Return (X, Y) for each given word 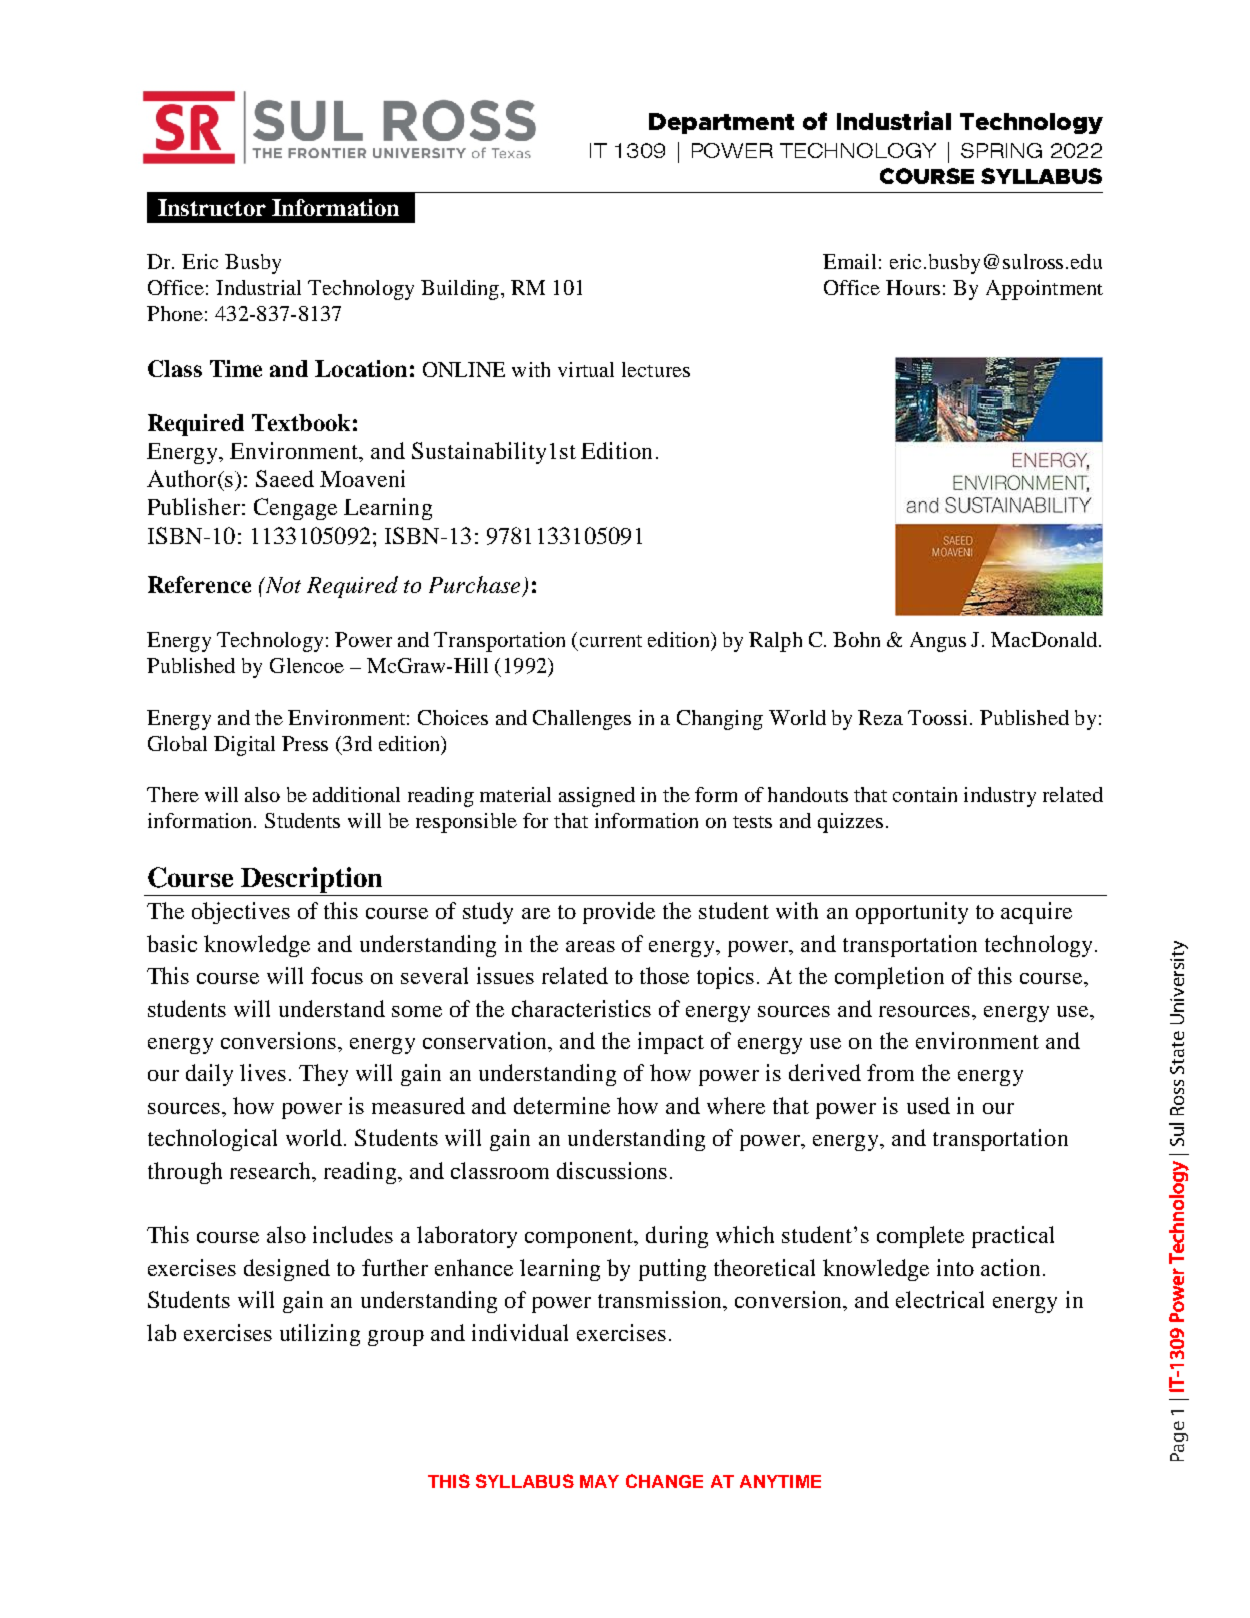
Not (282, 585)
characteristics (581, 1008)
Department (721, 123)
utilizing (320, 1335)
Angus (938, 642)
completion (889, 978)
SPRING (1001, 150)
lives (263, 1072)
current (611, 641)
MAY (599, 1481)
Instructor (212, 207)
